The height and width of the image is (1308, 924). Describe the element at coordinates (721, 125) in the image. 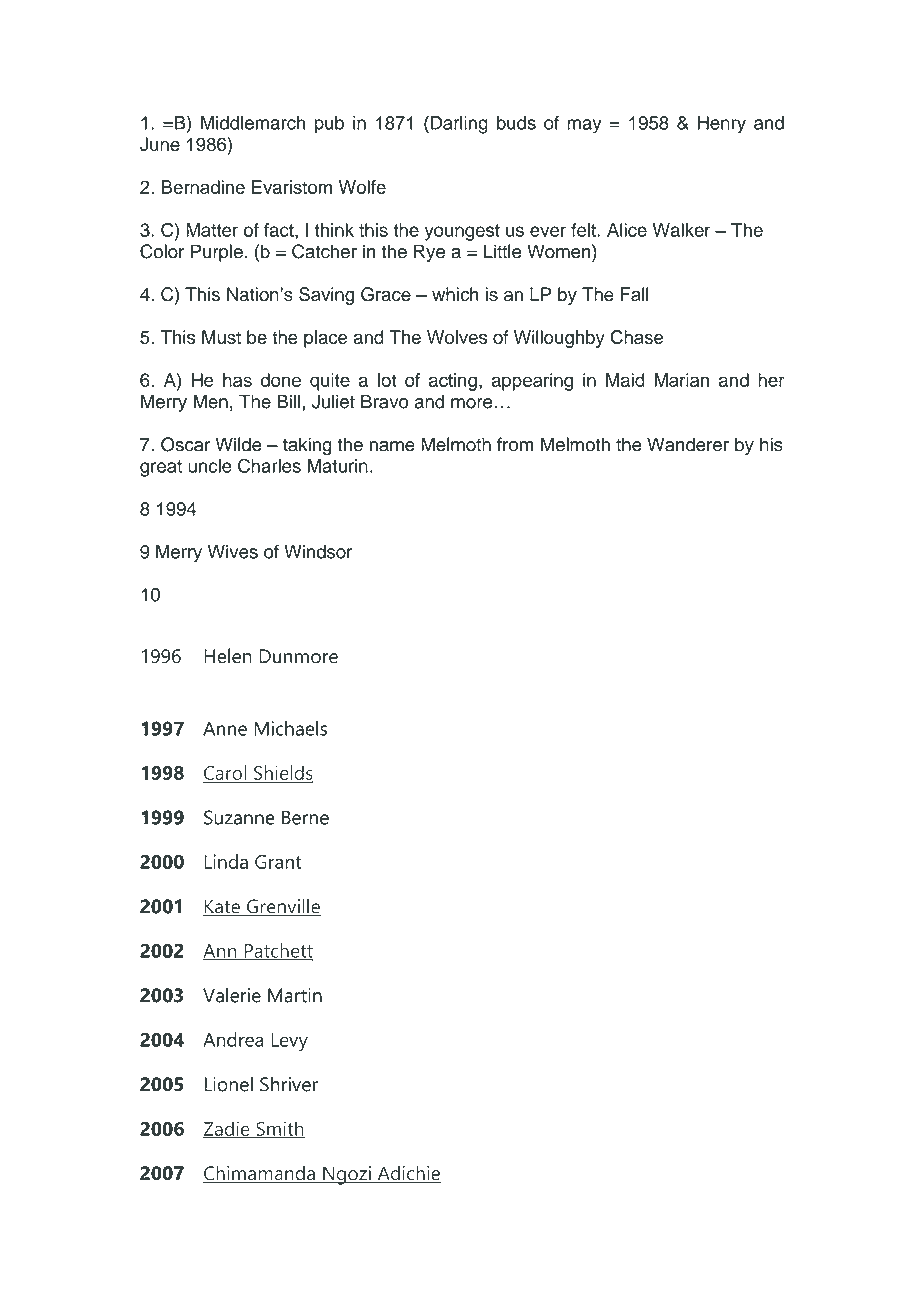

I see `Henry` at that location.
